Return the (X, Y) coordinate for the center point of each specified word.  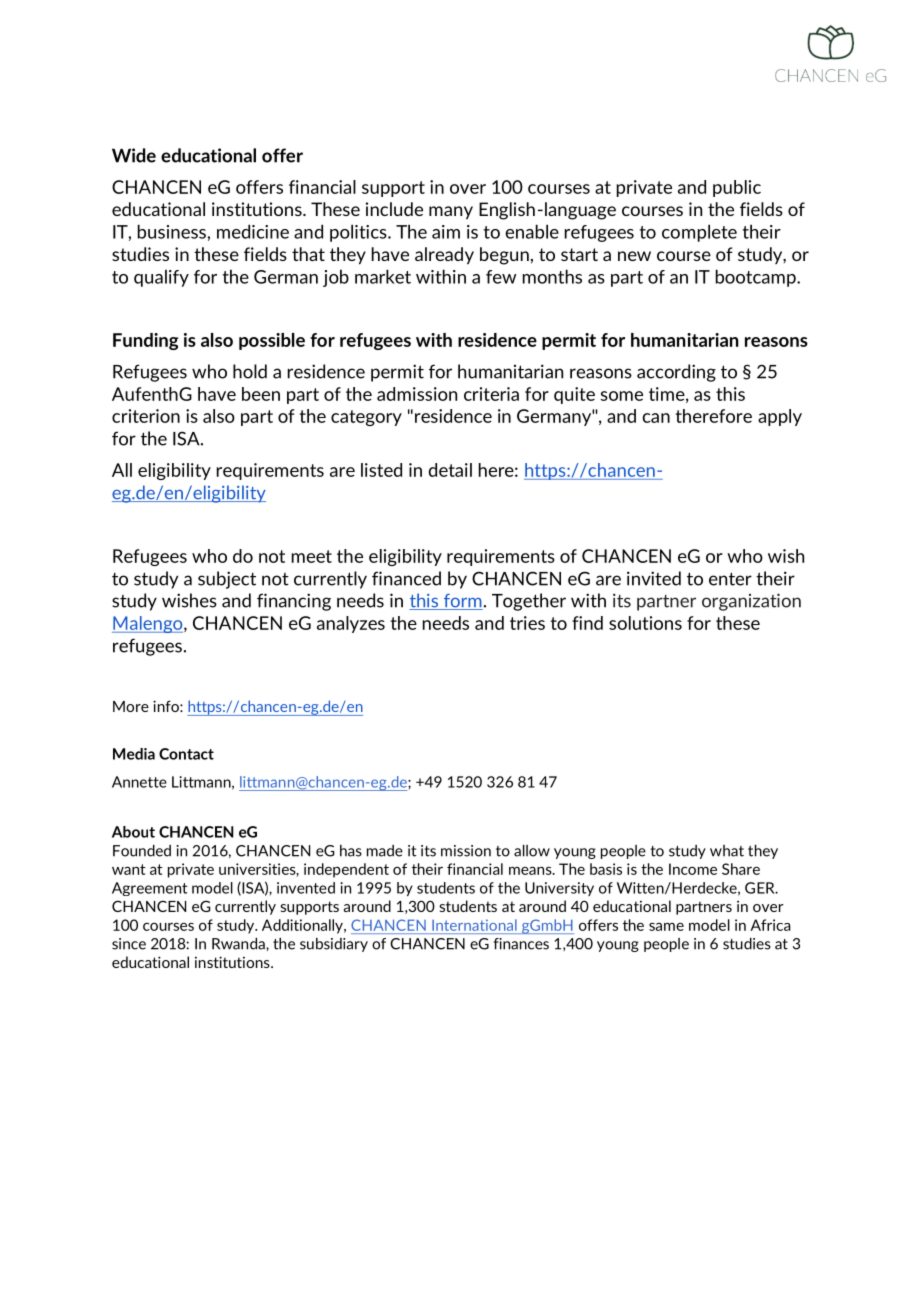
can (656, 418)
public (737, 188)
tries (527, 623)
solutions (645, 623)
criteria (491, 394)
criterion (146, 416)
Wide (134, 155)
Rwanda (239, 944)
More (131, 706)
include (394, 209)
